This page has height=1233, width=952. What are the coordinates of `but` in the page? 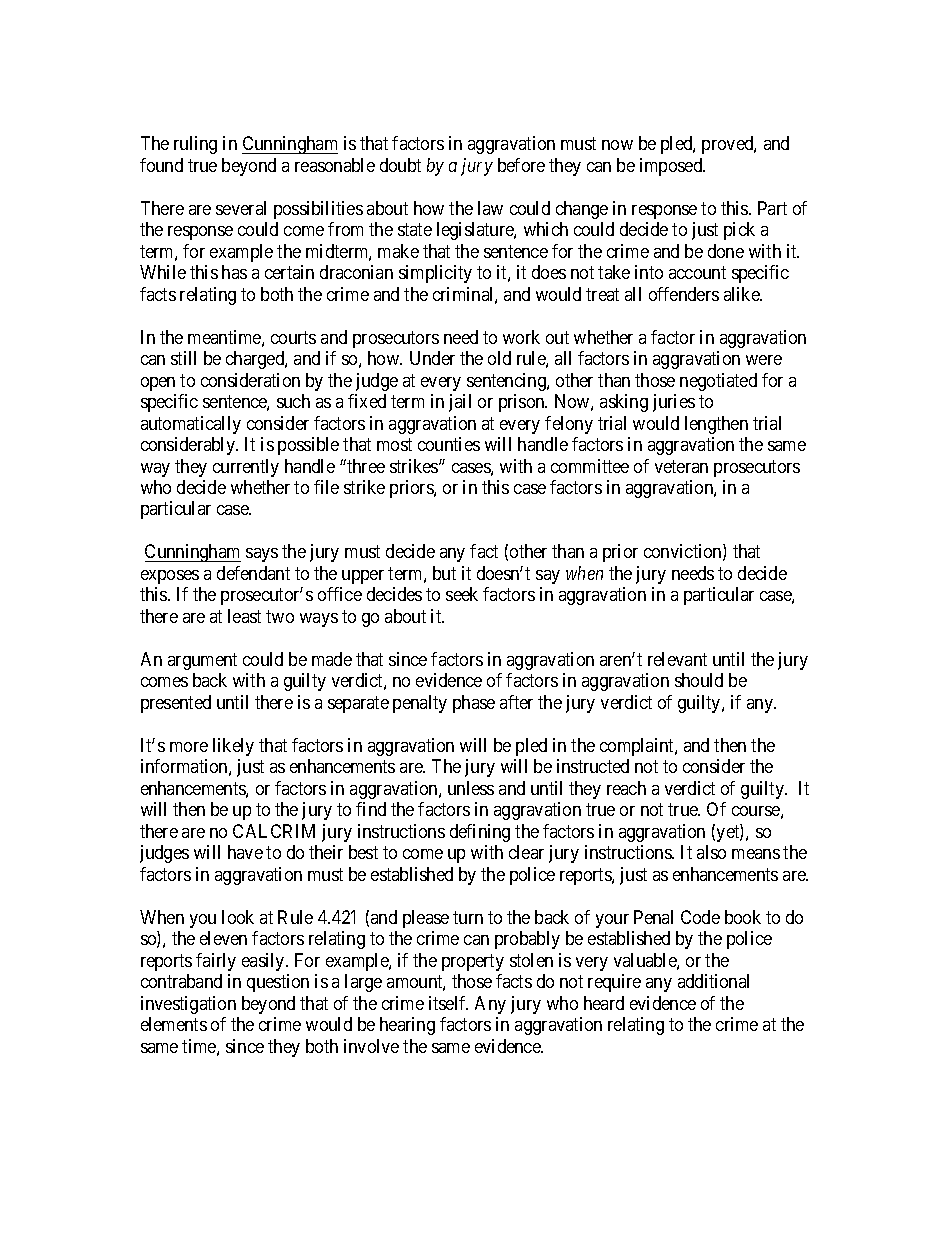 It's located at (444, 573).
